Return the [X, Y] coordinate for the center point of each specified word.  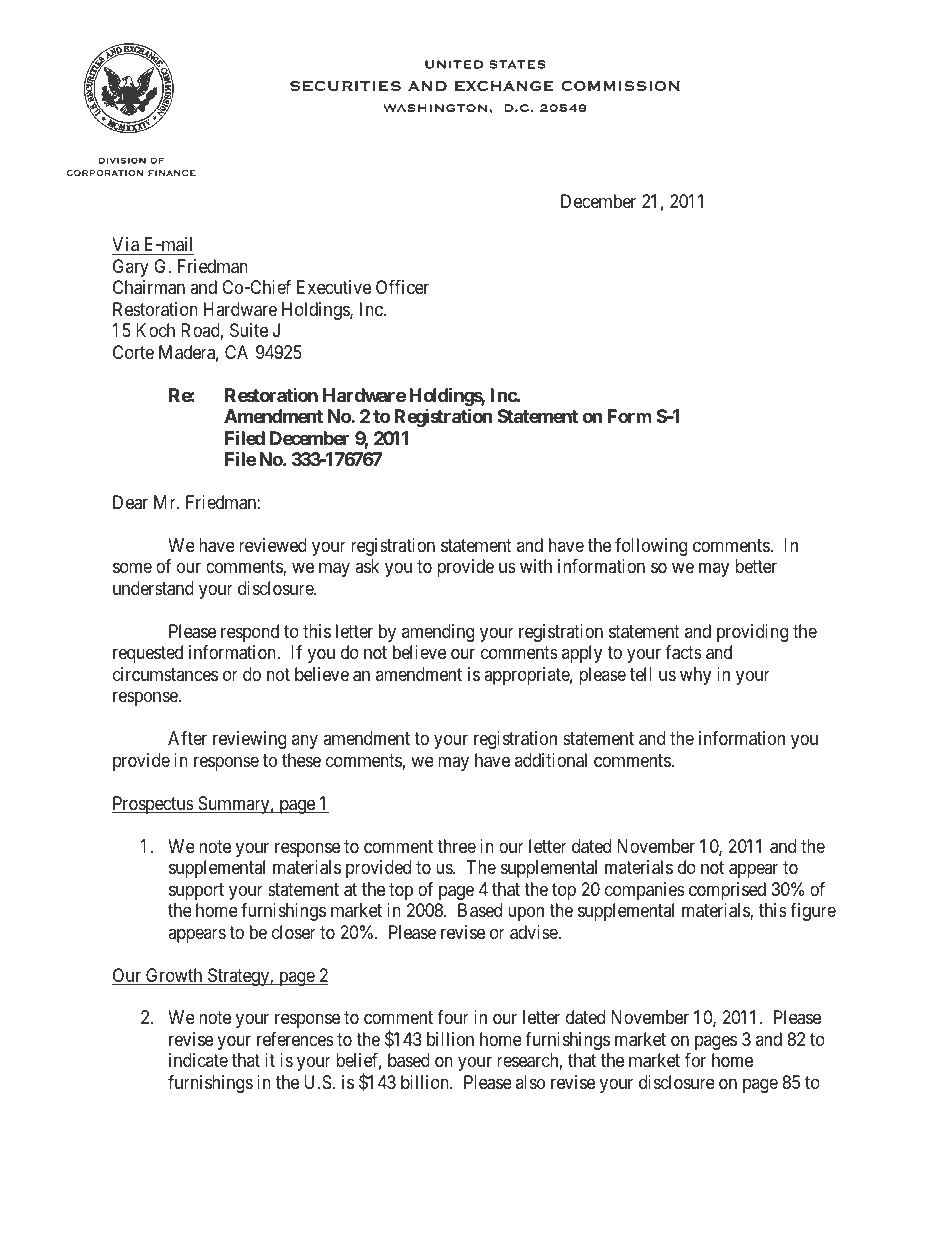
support [196, 891]
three [456, 846]
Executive [334, 287]
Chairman [149, 287]
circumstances [165, 674]
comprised [727, 891]
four [453, 1017]
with [536, 566]
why [695, 676]
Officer [402, 287]
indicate [198, 1060]
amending [438, 633]
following [651, 547]
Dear [130, 502]
